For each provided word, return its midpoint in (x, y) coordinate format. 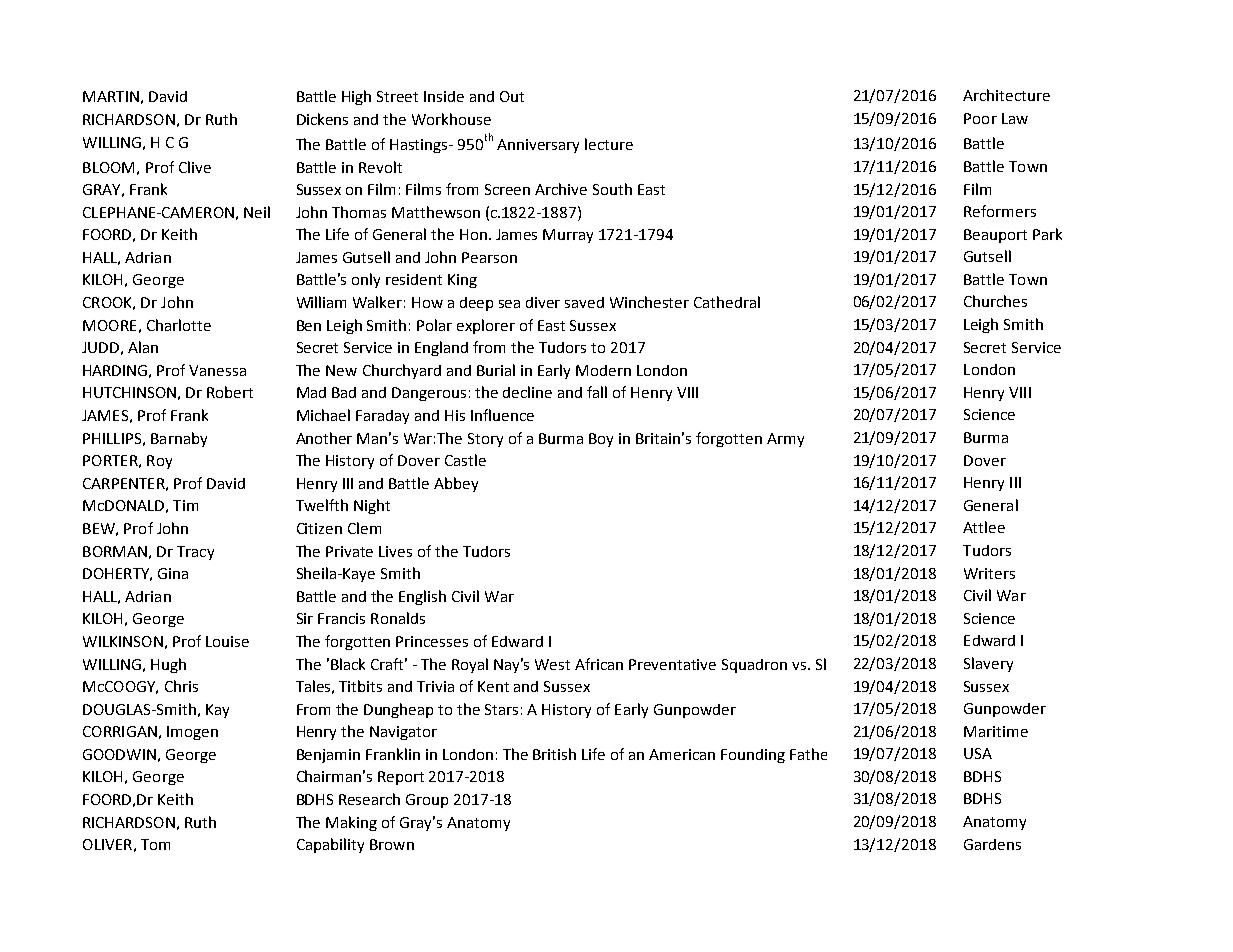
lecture (609, 144)
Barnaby (179, 439)
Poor (980, 118)
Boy (601, 440)
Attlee (984, 527)
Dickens (322, 119)
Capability (330, 845)
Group (427, 801)
